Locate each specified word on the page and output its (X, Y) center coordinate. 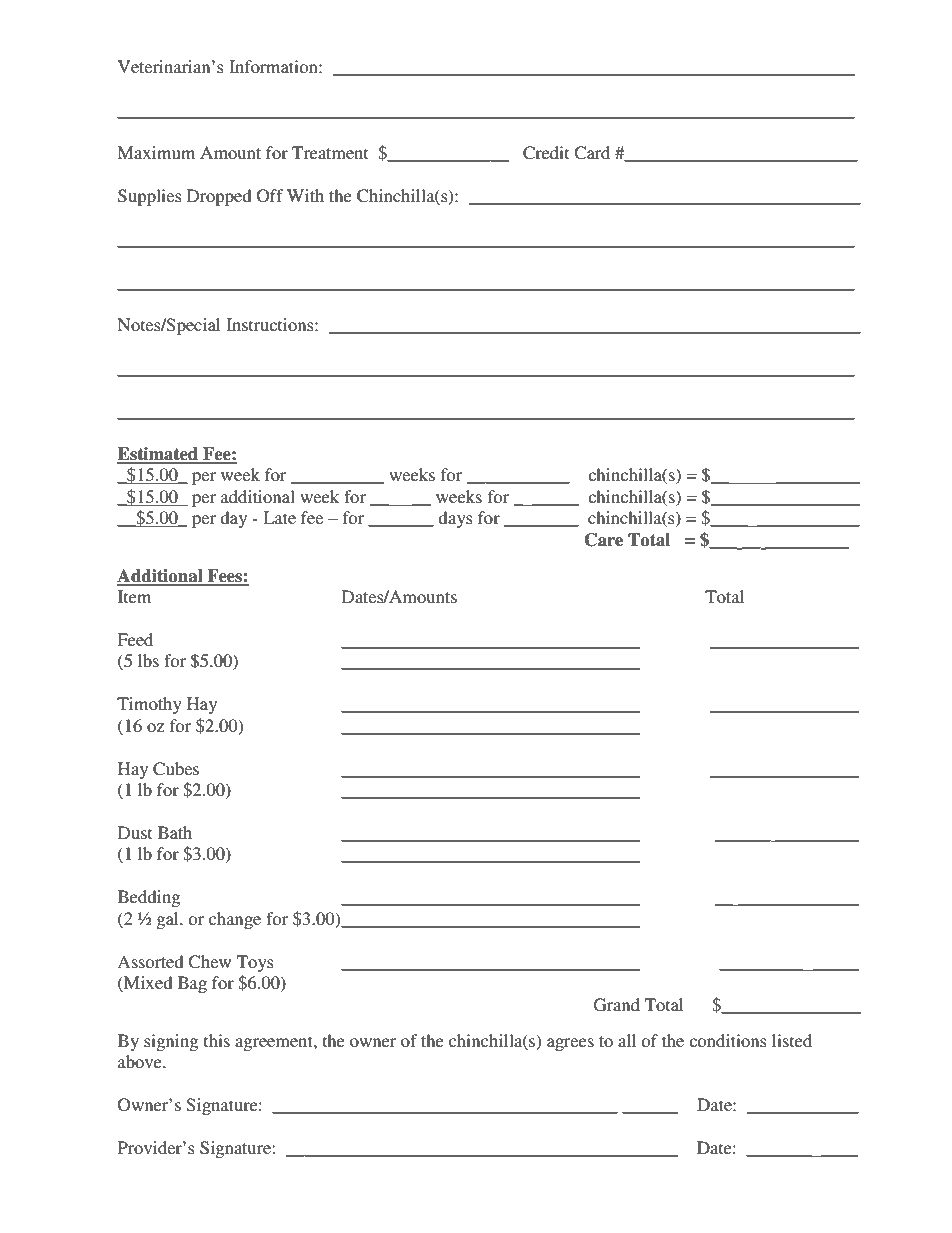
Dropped (219, 197)
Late (279, 517)
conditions (728, 1040)
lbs (148, 660)
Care (604, 540)
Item (134, 596)
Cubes (176, 769)
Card (592, 153)
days (455, 519)
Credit (546, 153)
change (235, 920)
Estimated (158, 455)
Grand (617, 1005)
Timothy (149, 705)
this (217, 1040)
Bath (175, 832)
